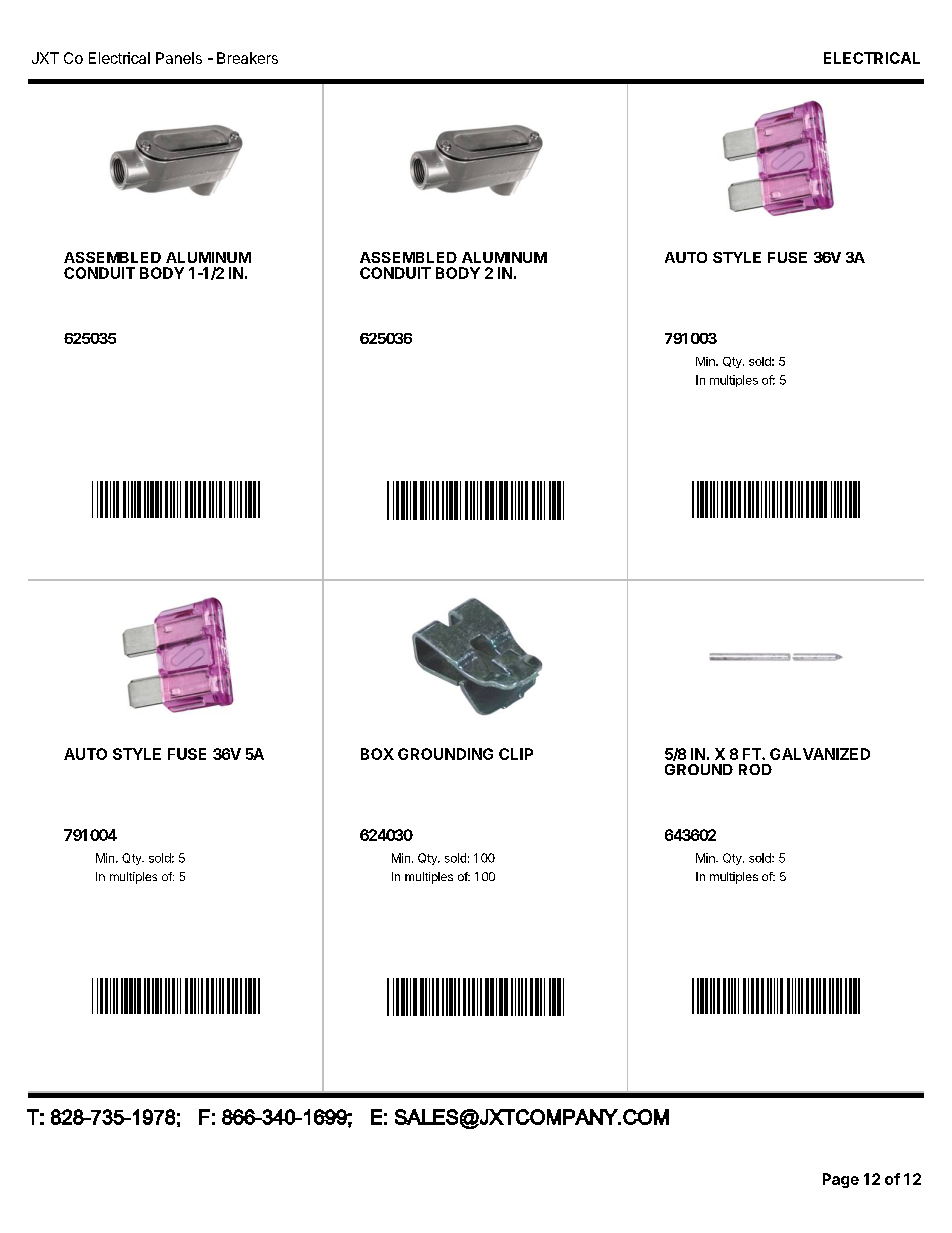 The height and width of the screenshot is (1233, 952). I want to click on GALVANIZED, so click(820, 754).
